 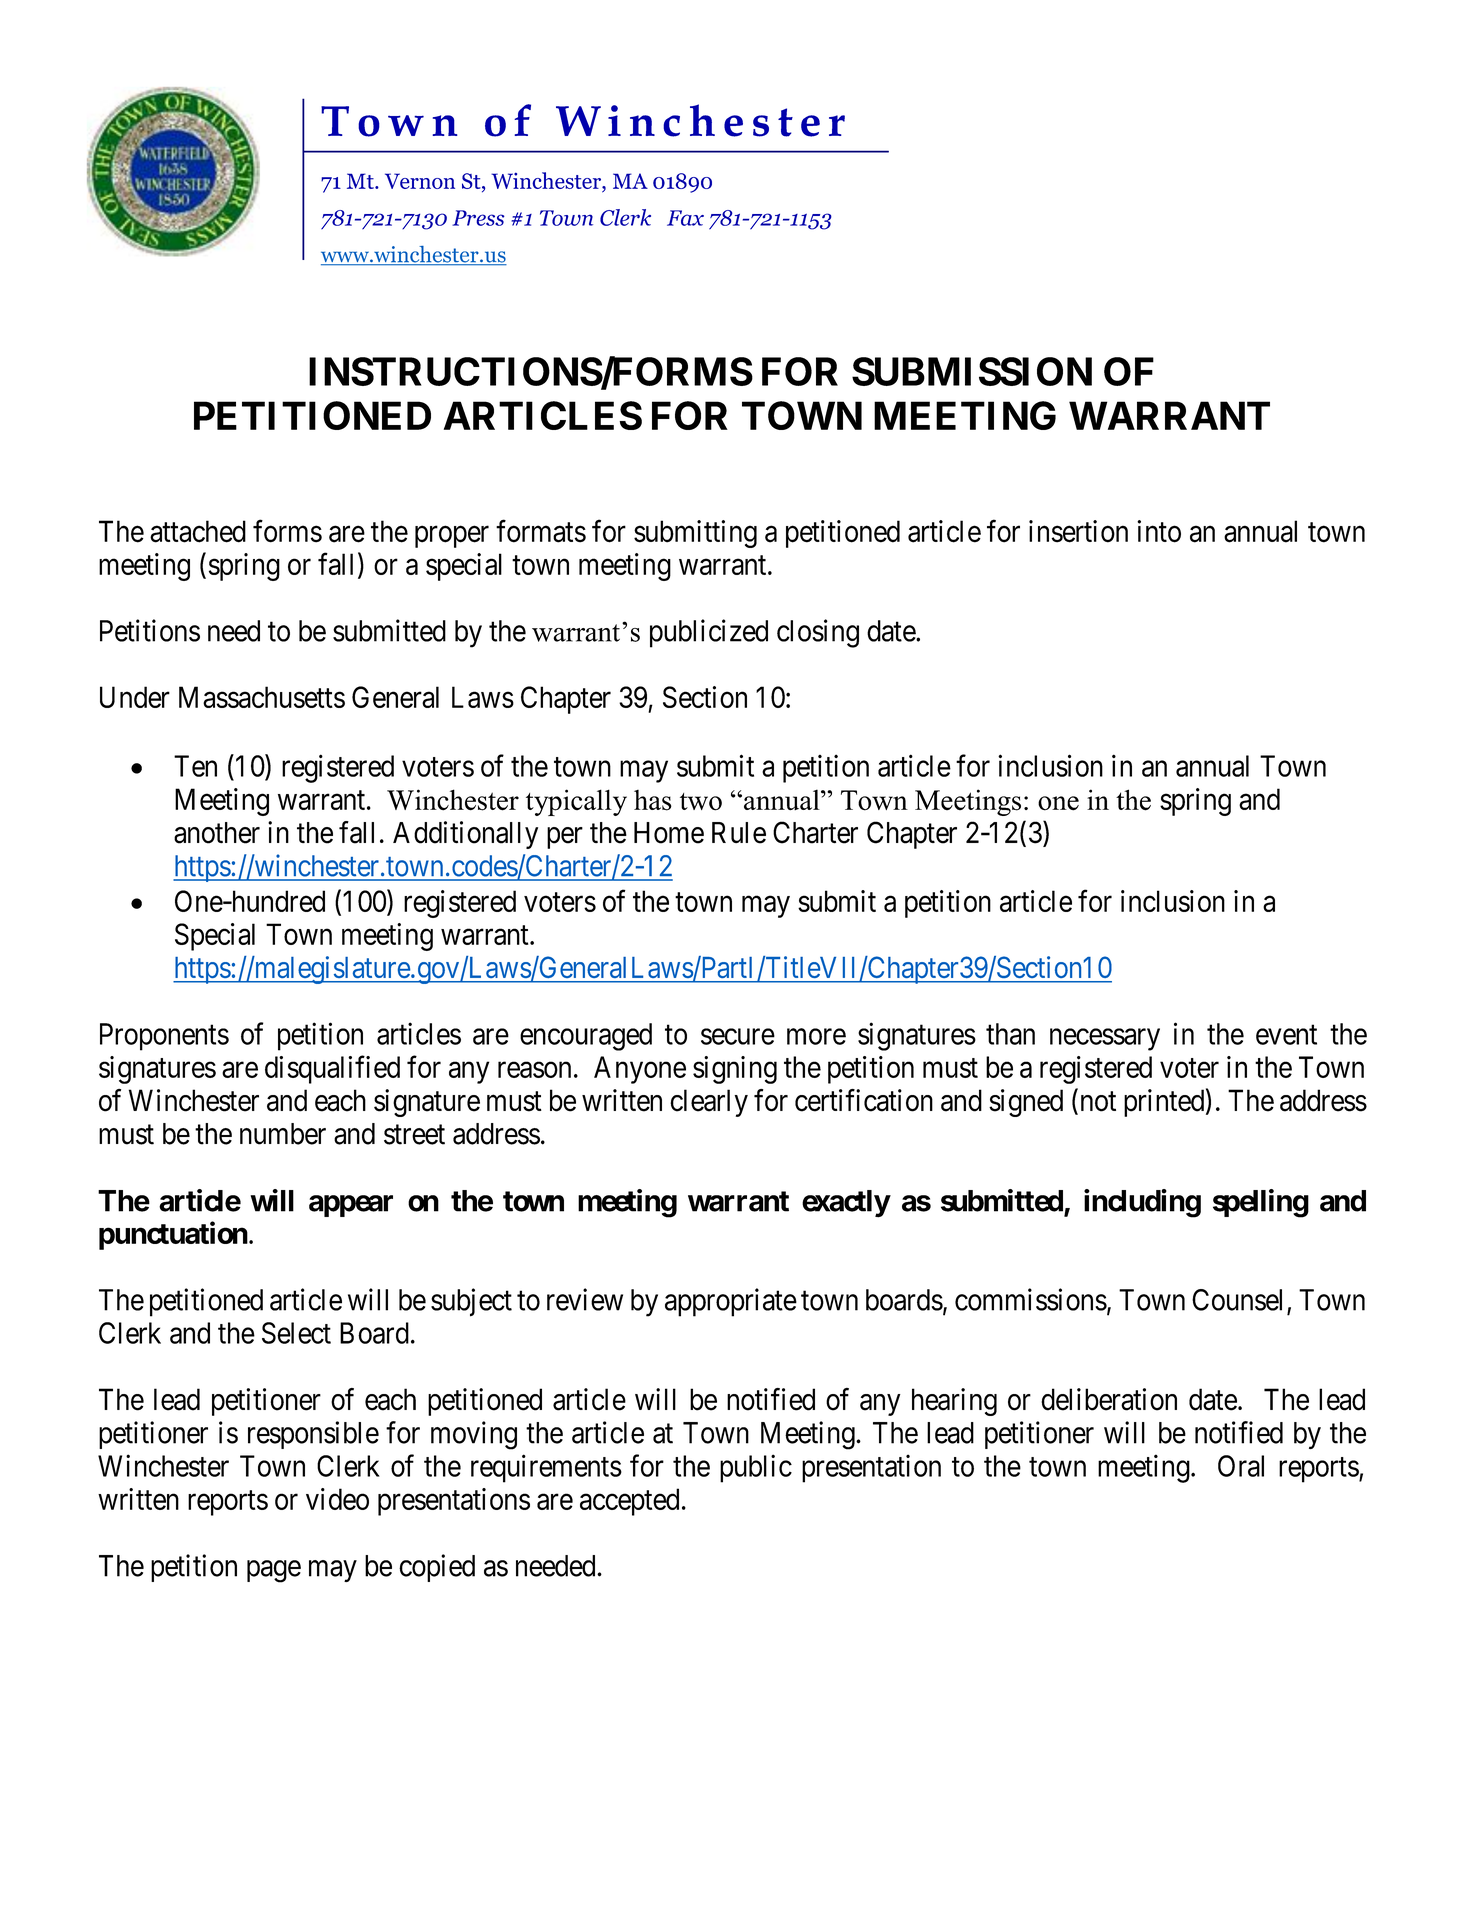 I want to click on into, so click(x=1159, y=531).
